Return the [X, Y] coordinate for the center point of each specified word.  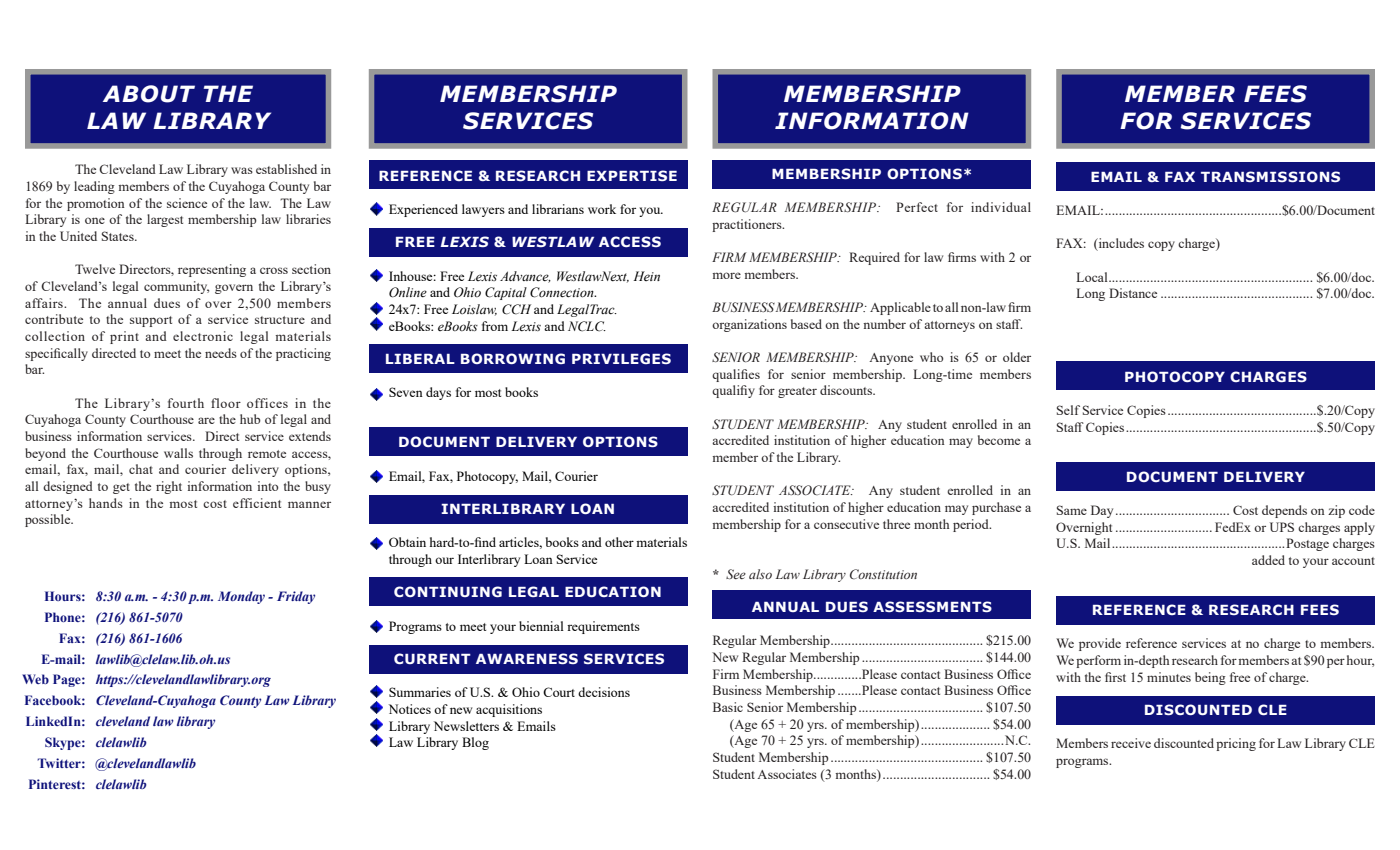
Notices [410, 709]
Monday [241, 597]
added [1268, 560]
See [736, 574]
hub [250, 419]
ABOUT [149, 94]
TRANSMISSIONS [1270, 176]
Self [1068, 410]
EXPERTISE [632, 175]
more [727, 275]
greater [797, 392]
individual [1001, 207]
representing [212, 270]
